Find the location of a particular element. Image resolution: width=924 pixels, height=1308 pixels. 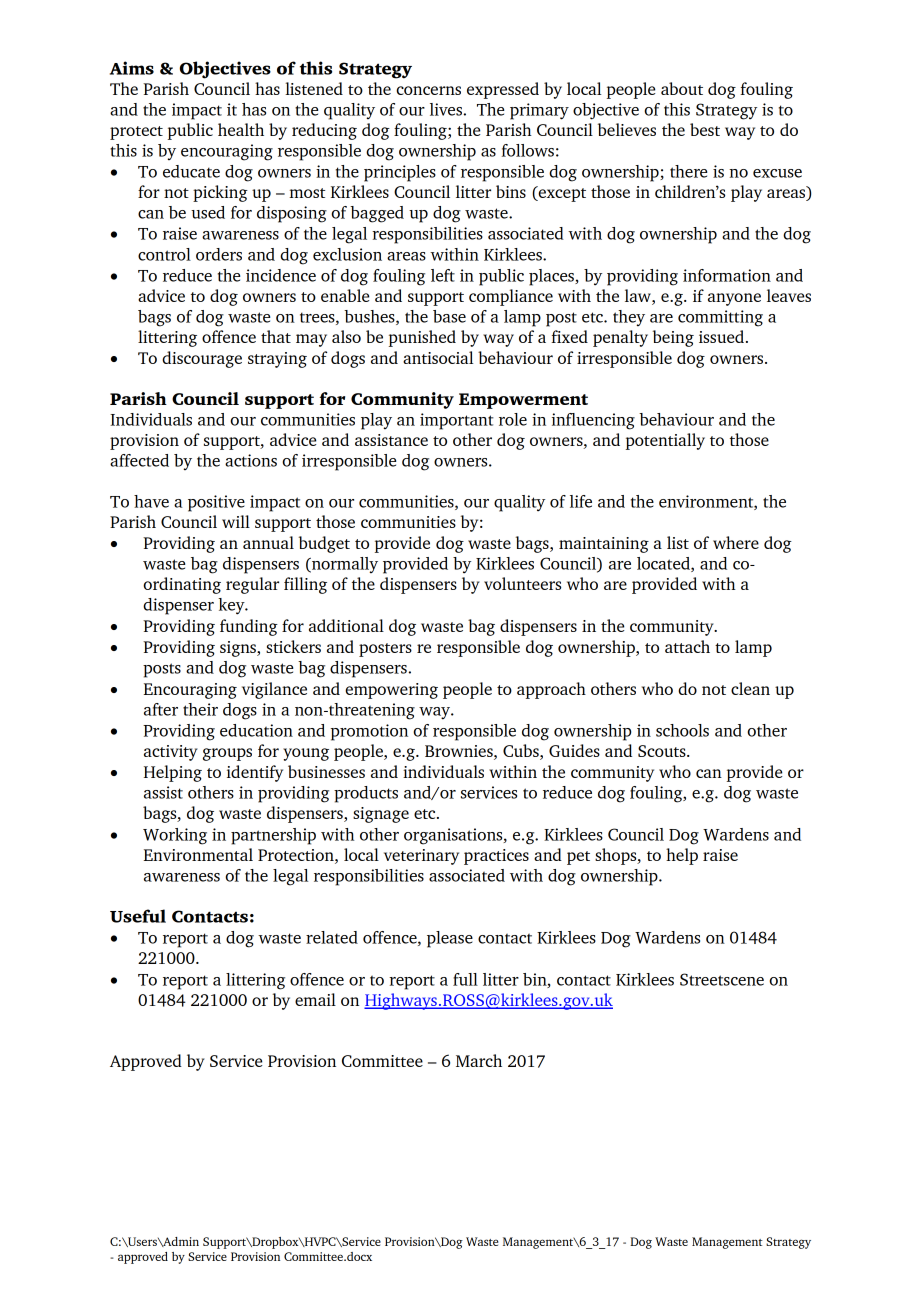

email is located at coordinates (315, 999).
